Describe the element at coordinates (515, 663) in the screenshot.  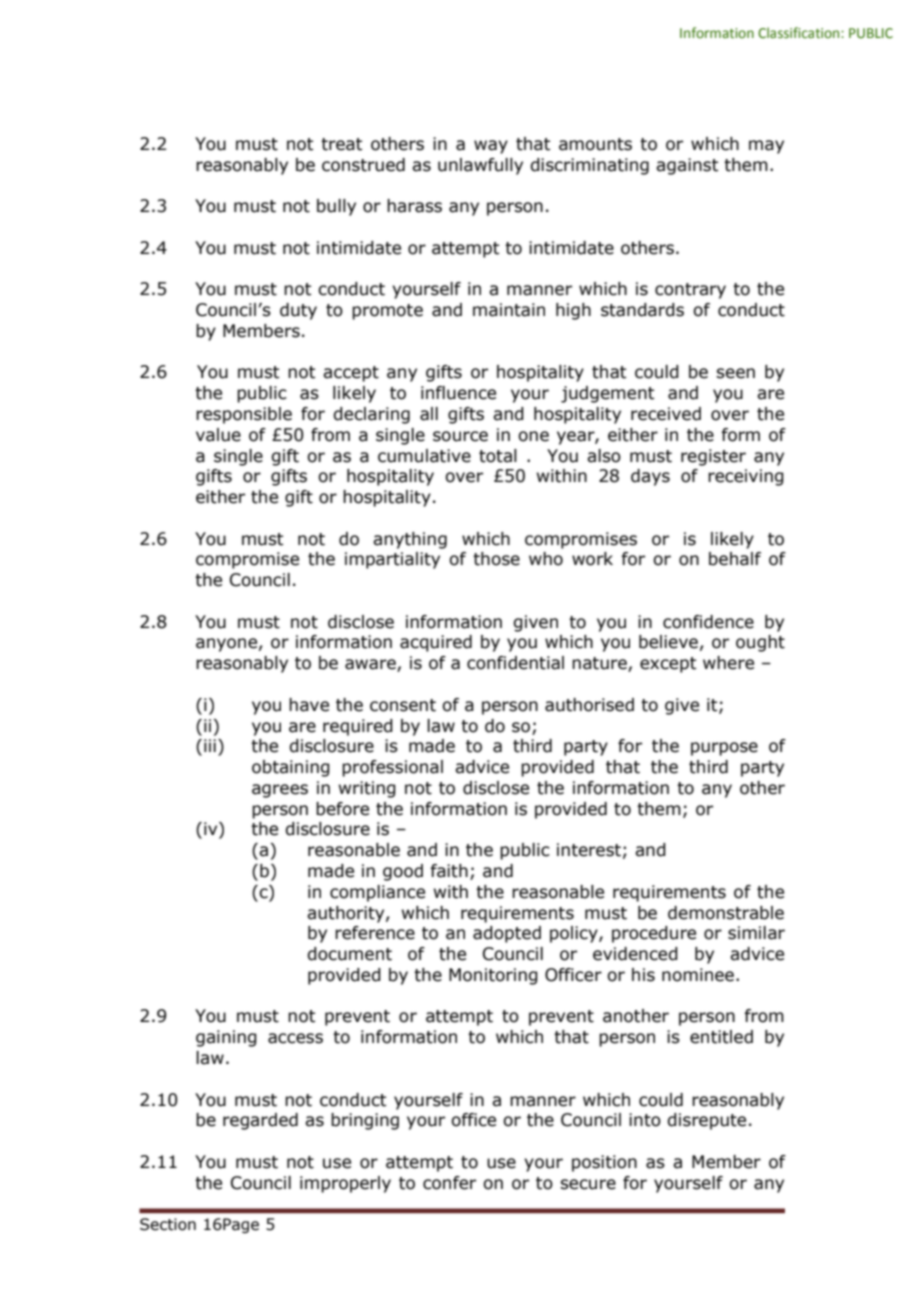
I see `confidential` at that location.
